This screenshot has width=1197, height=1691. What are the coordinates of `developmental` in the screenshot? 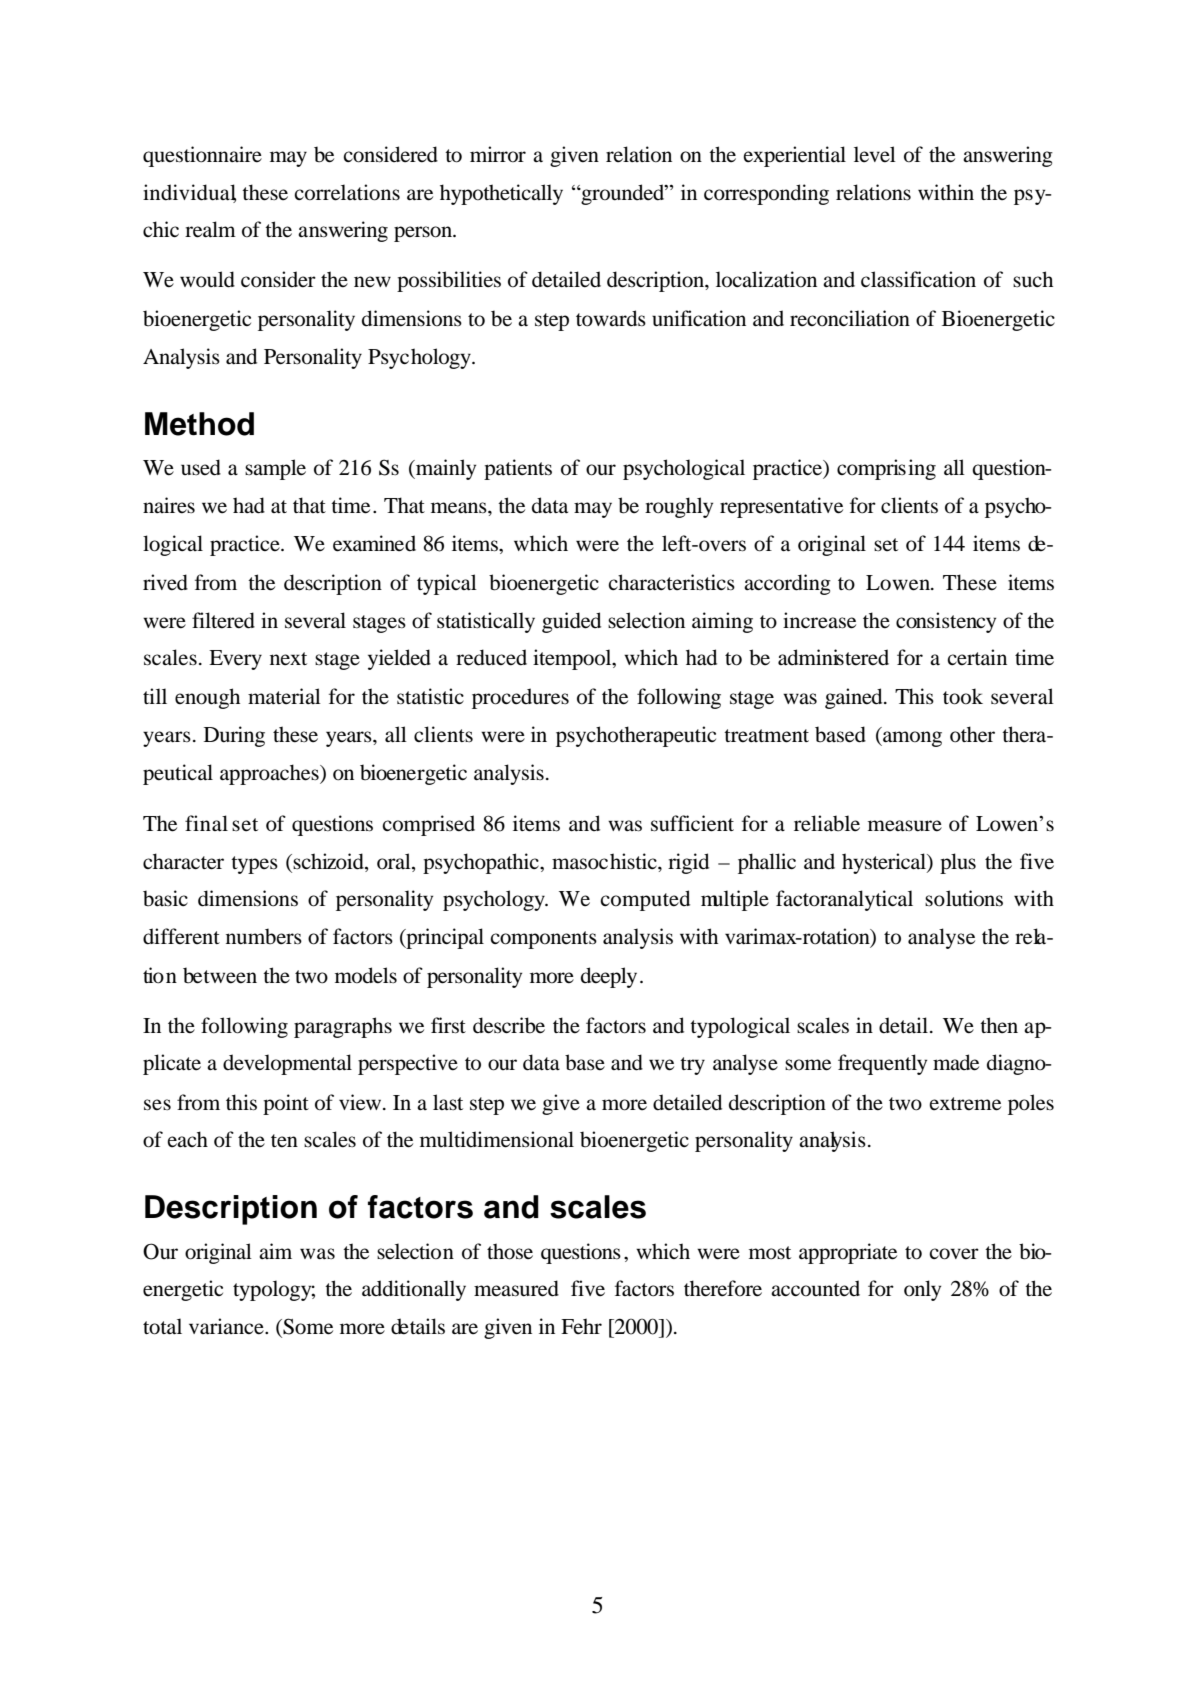 It's located at (287, 1064).
